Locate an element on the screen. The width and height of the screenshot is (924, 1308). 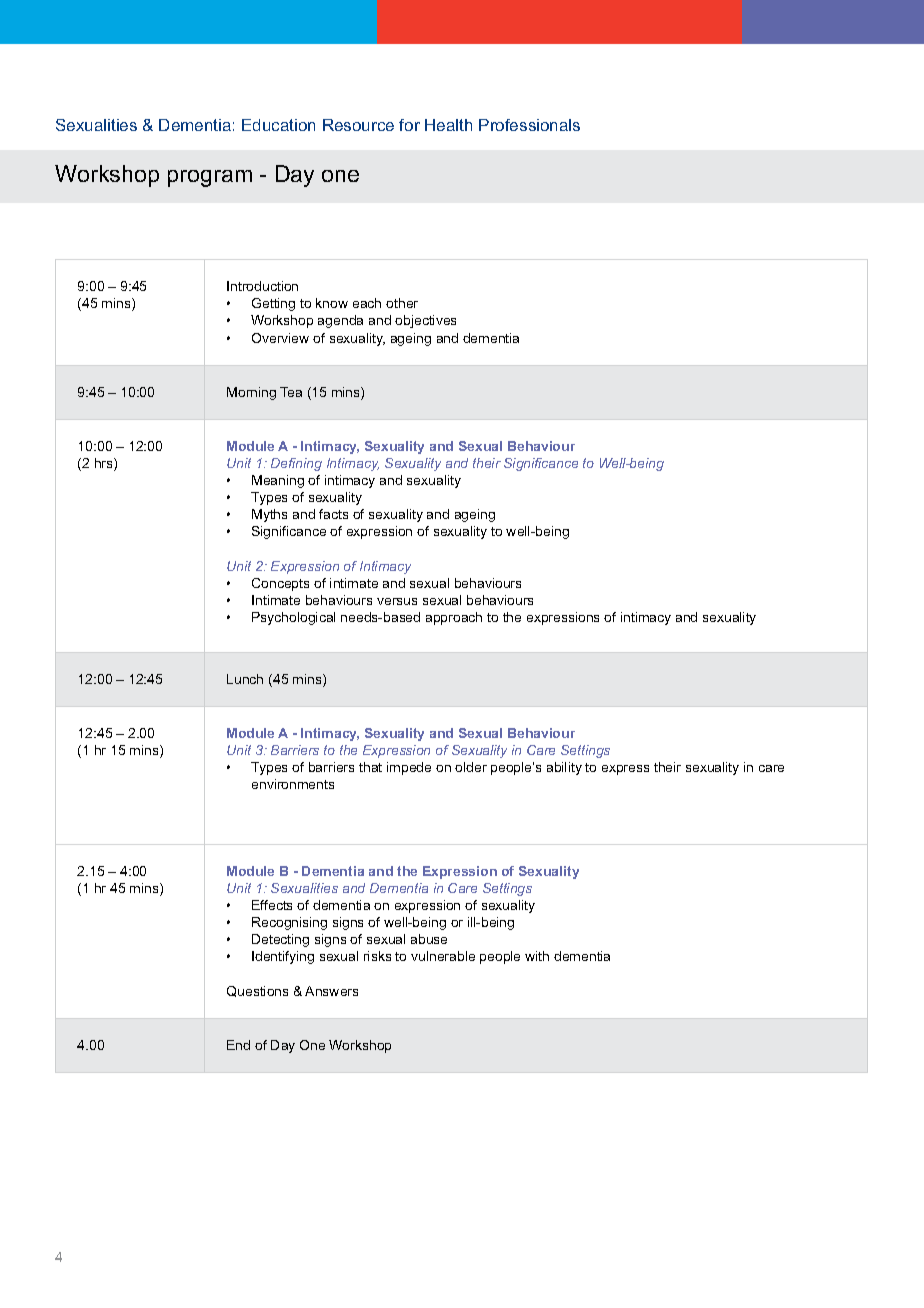
Answers is located at coordinates (331, 991).
